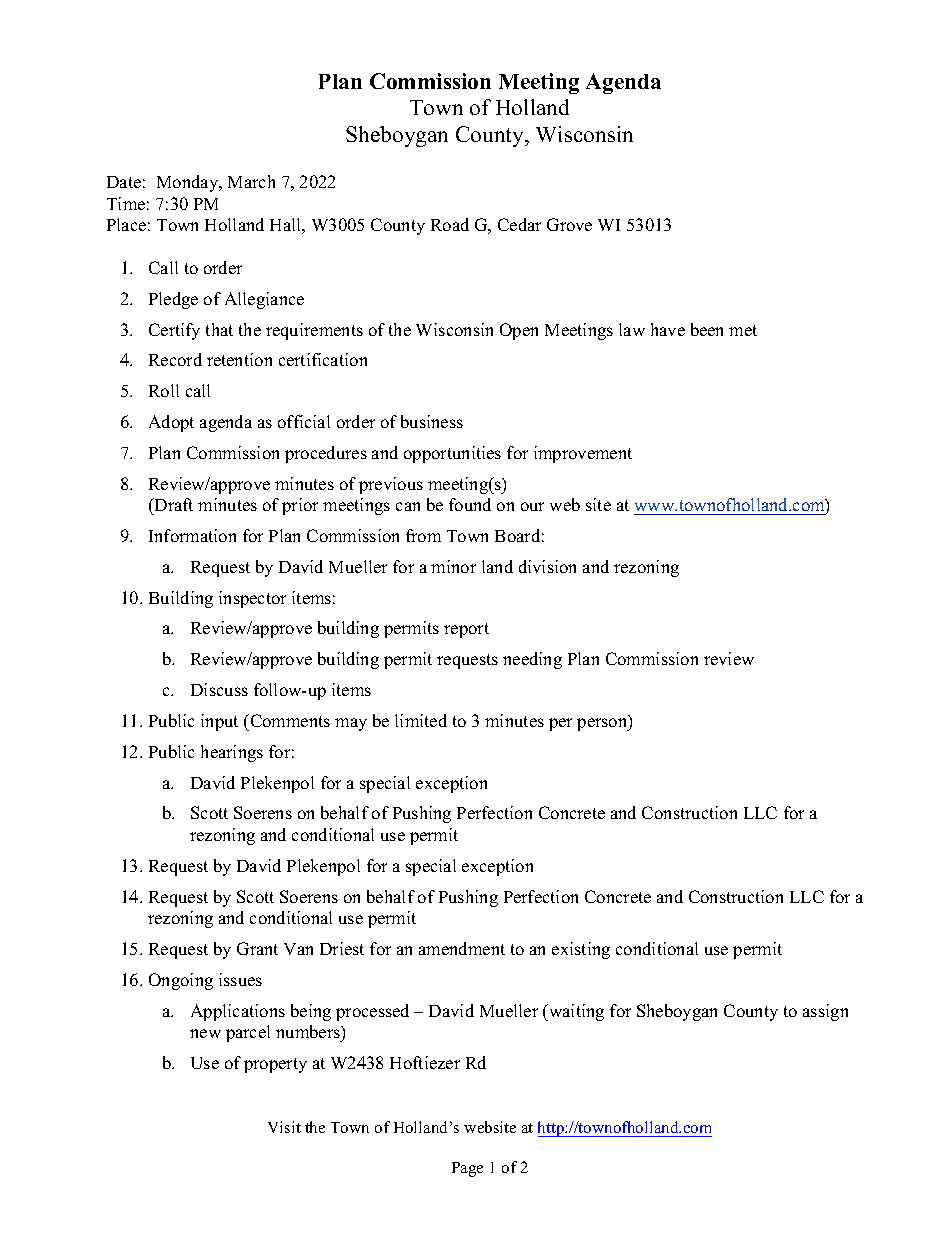  Describe the element at coordinates (532, 660) in the screenshot. I see `needing` at that location.
